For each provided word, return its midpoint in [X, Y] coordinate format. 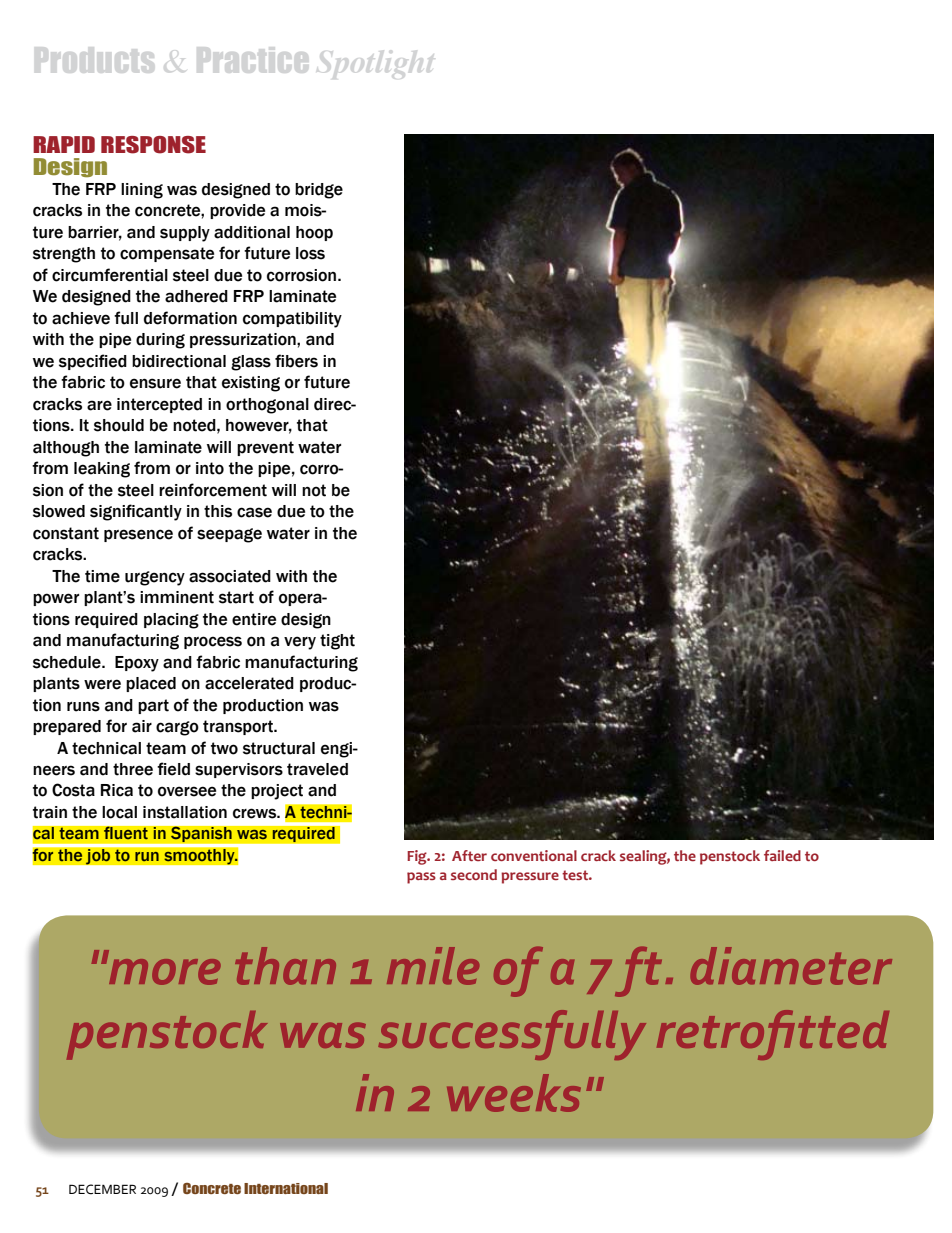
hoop [314, 233]
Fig [418, 857]
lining [142, 191]
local [119, 812]
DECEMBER [102, 1189]
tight [337, 642]
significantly [136, 512]
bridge [319, 191]
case [254, 512]
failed [782, 855]
